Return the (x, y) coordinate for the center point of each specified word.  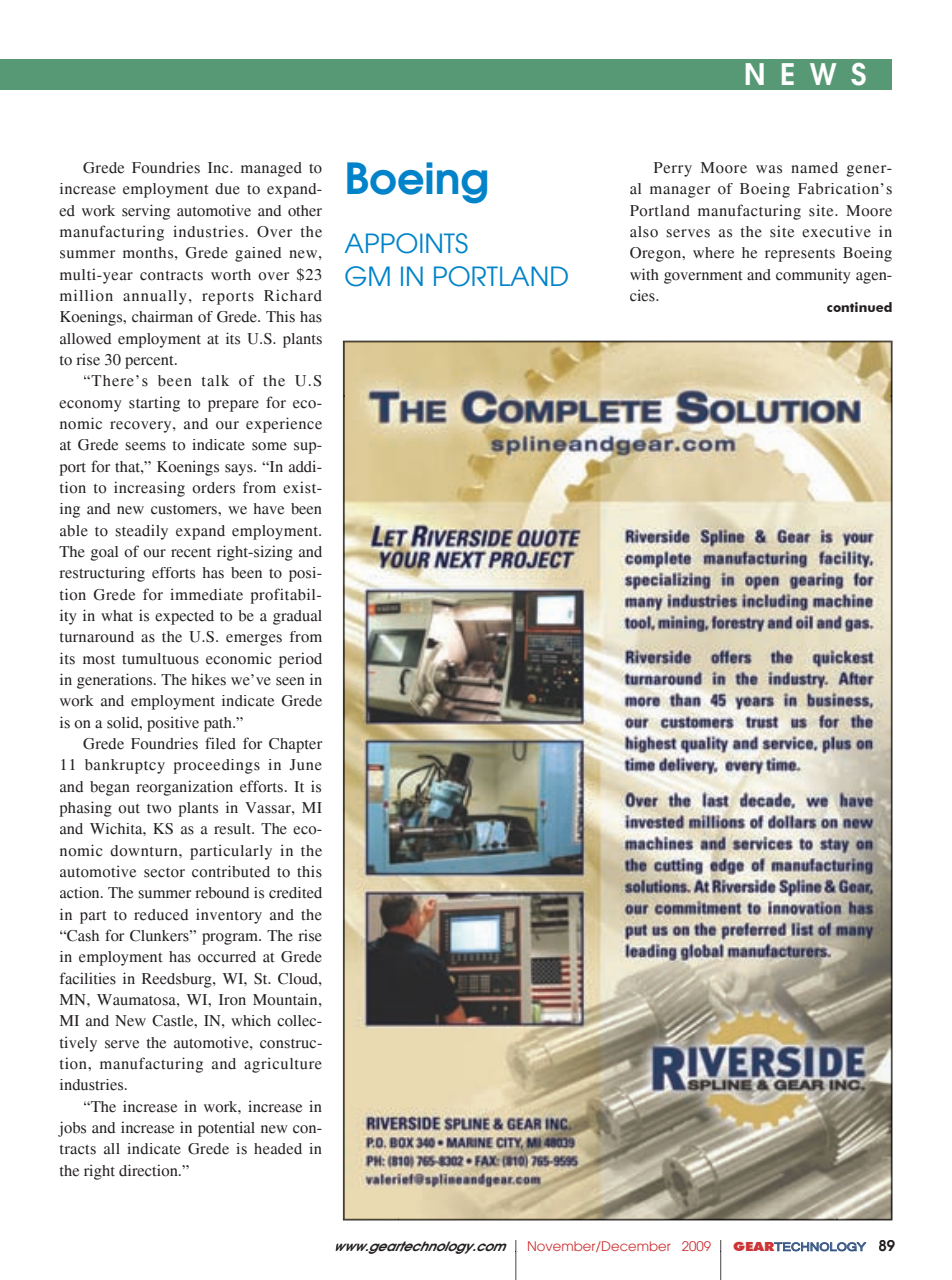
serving (146, 212)
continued (859, 307)
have (269, 509)
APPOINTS (406, 243)
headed (278, 1149)
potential (226, 1129)
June (306, 765)
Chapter (295, 745)
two (159, 809)
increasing (149, 489)
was (769, 169)
